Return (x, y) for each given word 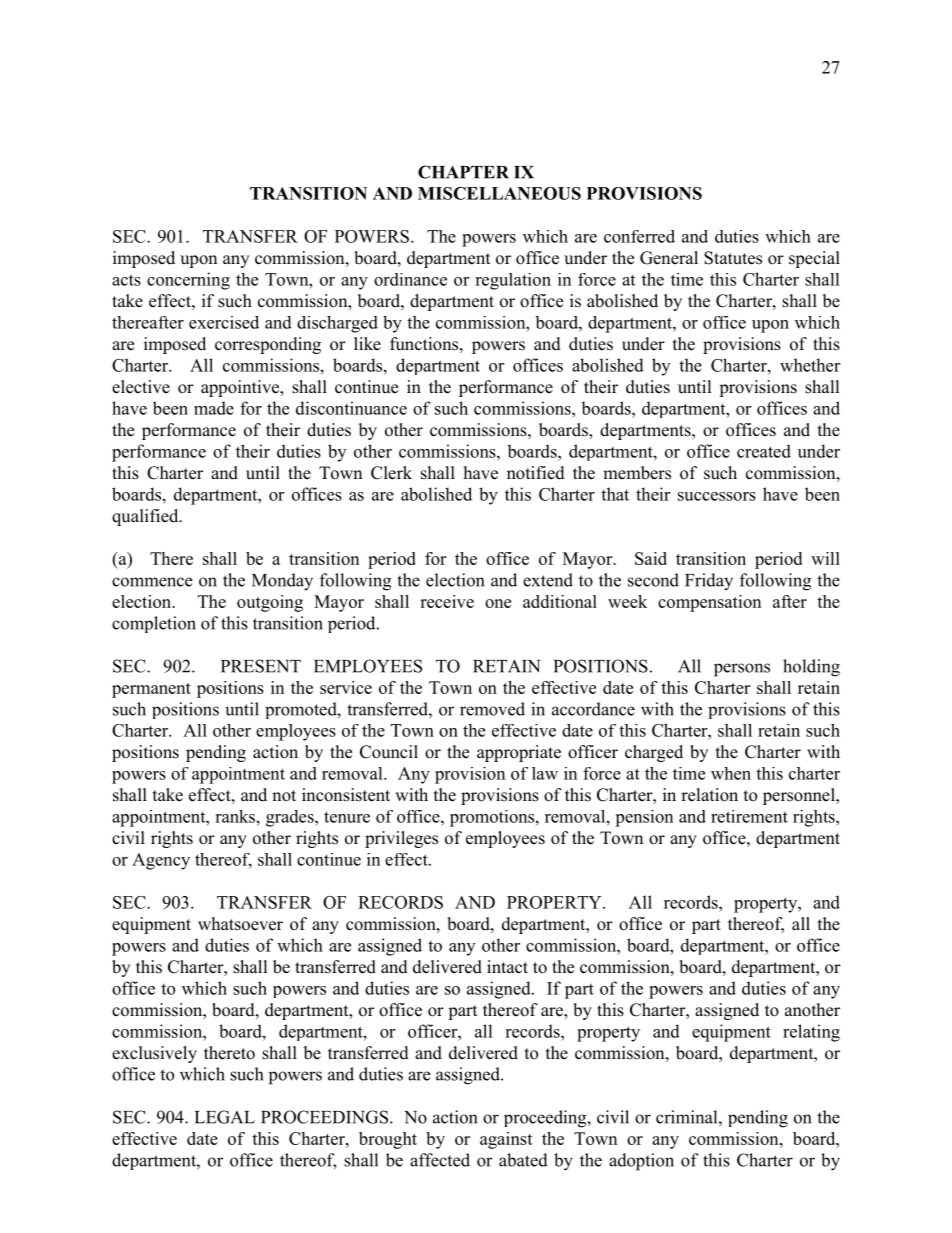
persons (742, 670)
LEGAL (225, 1117)
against (506, 1140)
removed (492, 709)
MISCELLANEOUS (499, 193)
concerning (188, 281)
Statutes (733, 258)
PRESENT (261, 666)
